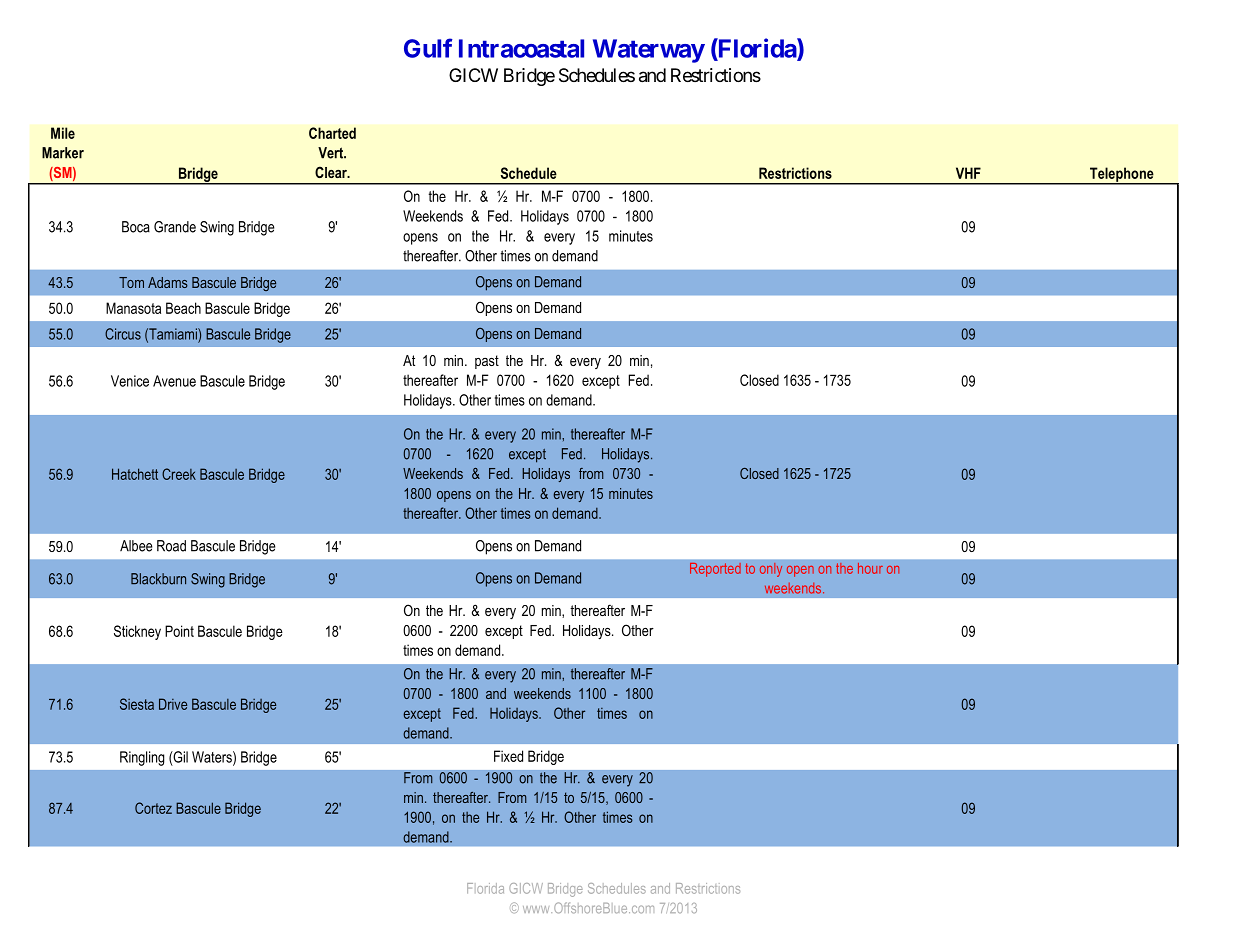 This page has width=1233, height=952. I want to click on hour, so click(870, 568).
